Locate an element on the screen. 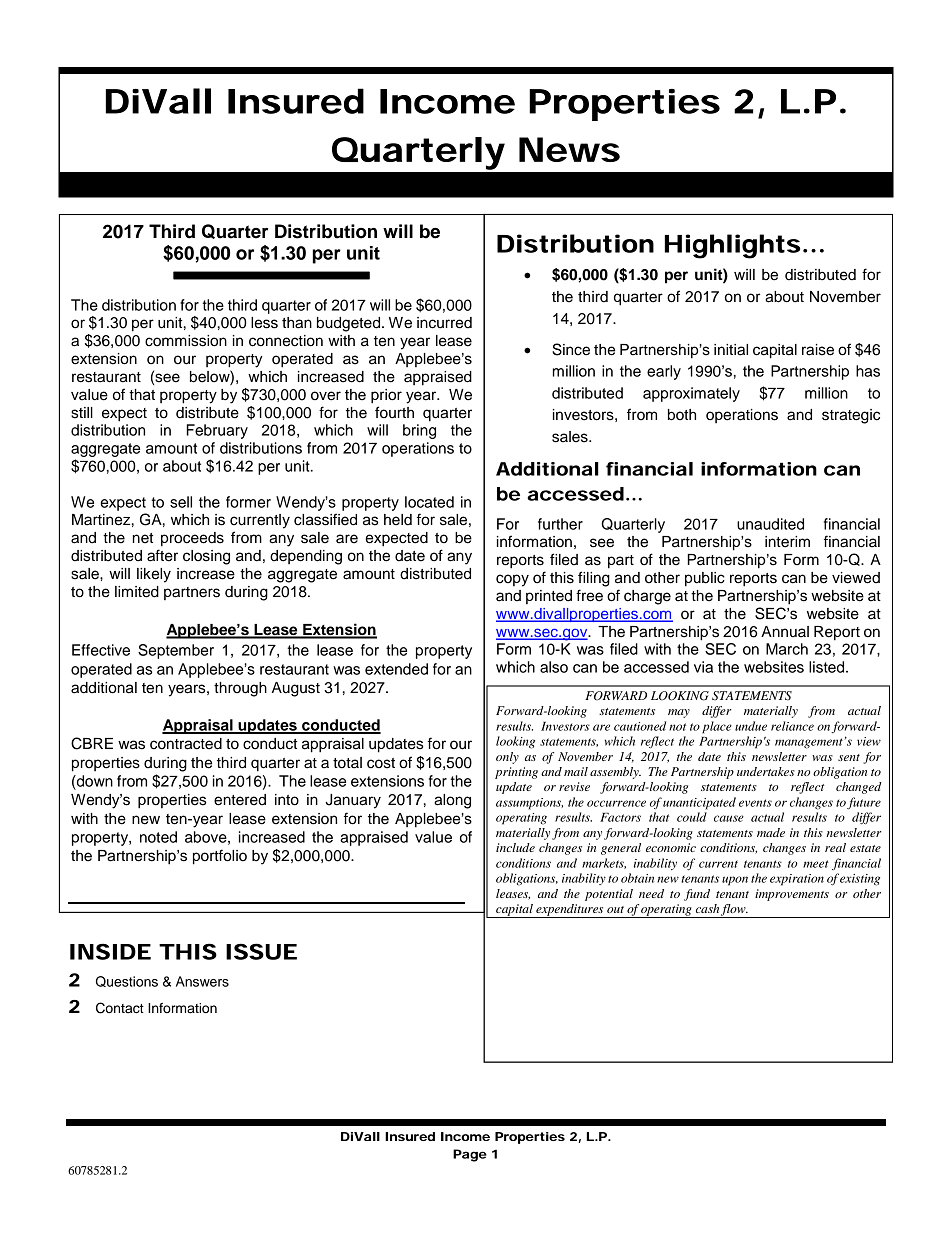  extended is located at coordinates (396, 669).
